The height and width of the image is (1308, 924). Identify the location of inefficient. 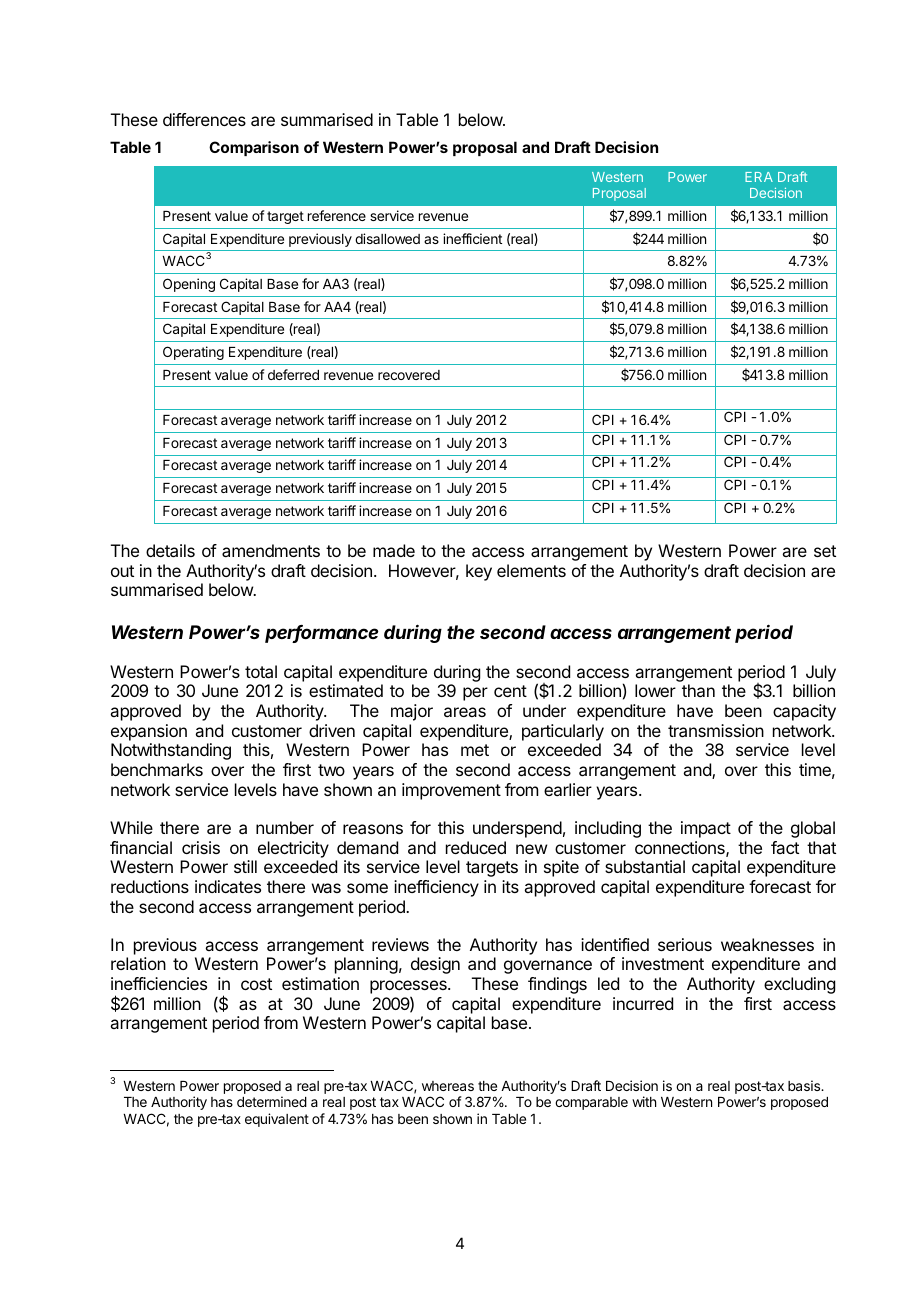
(472, 238).
